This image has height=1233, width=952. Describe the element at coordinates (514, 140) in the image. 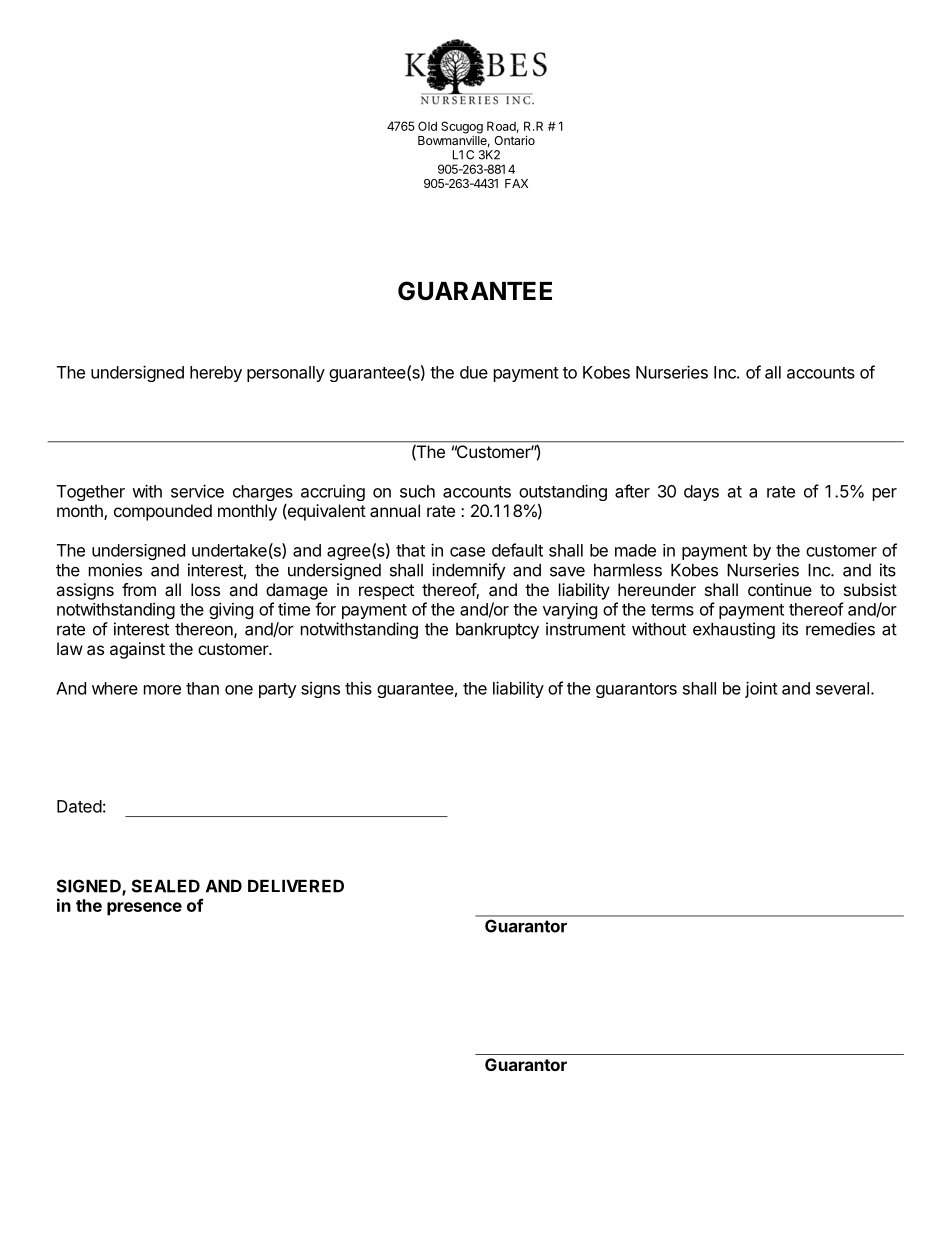

I see `Ontario` at that location.
